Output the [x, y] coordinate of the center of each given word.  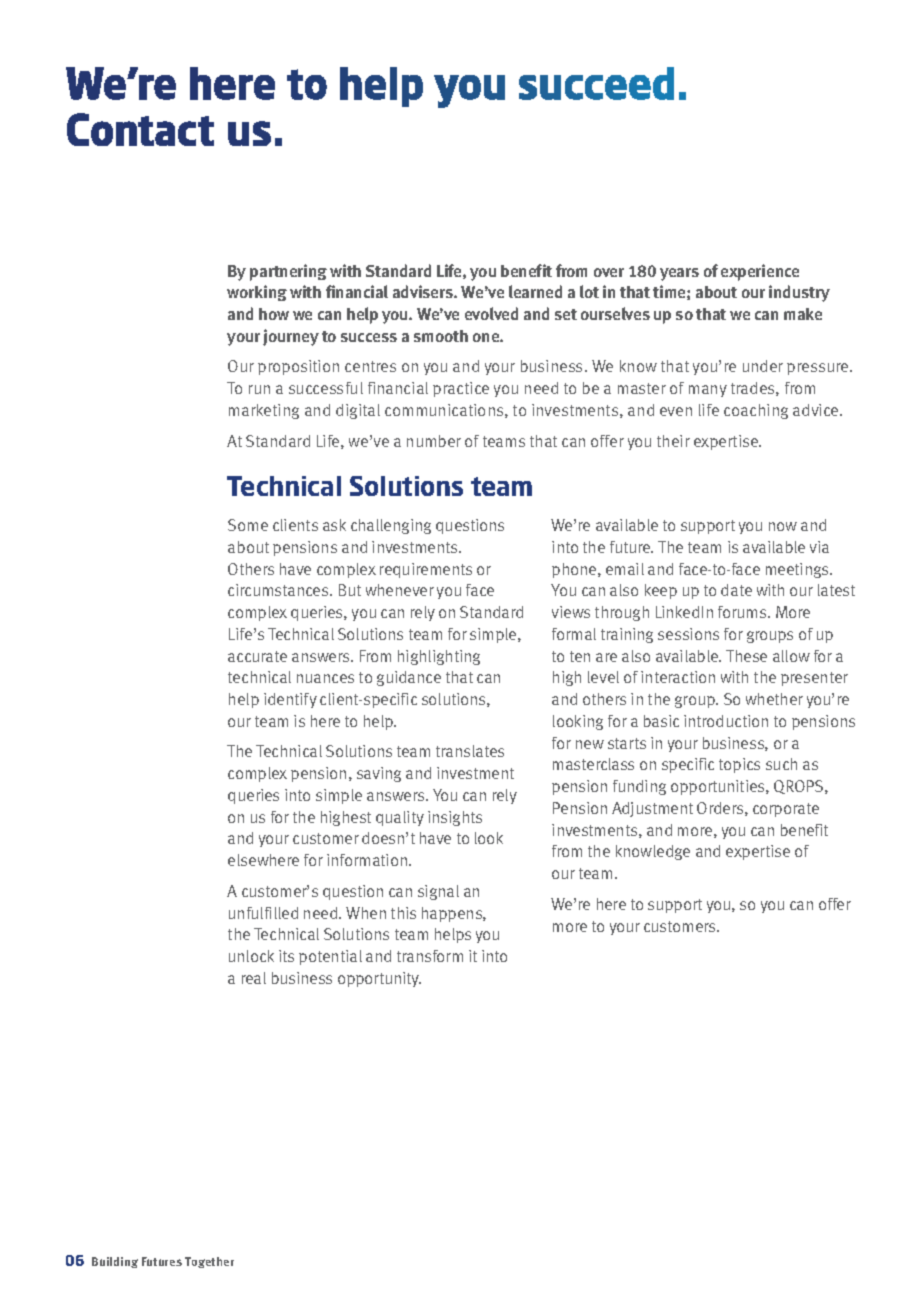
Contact [140, 129]
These [746, 656]
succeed [596, 83]
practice [461, 389]
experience [760, 272]
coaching [756, 411]
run [259, 389]
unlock [251, 956]
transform [430, 956]
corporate [786, 810]
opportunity [379, 979]
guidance [409, 678]
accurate [257, 656]
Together [209, 1262]
